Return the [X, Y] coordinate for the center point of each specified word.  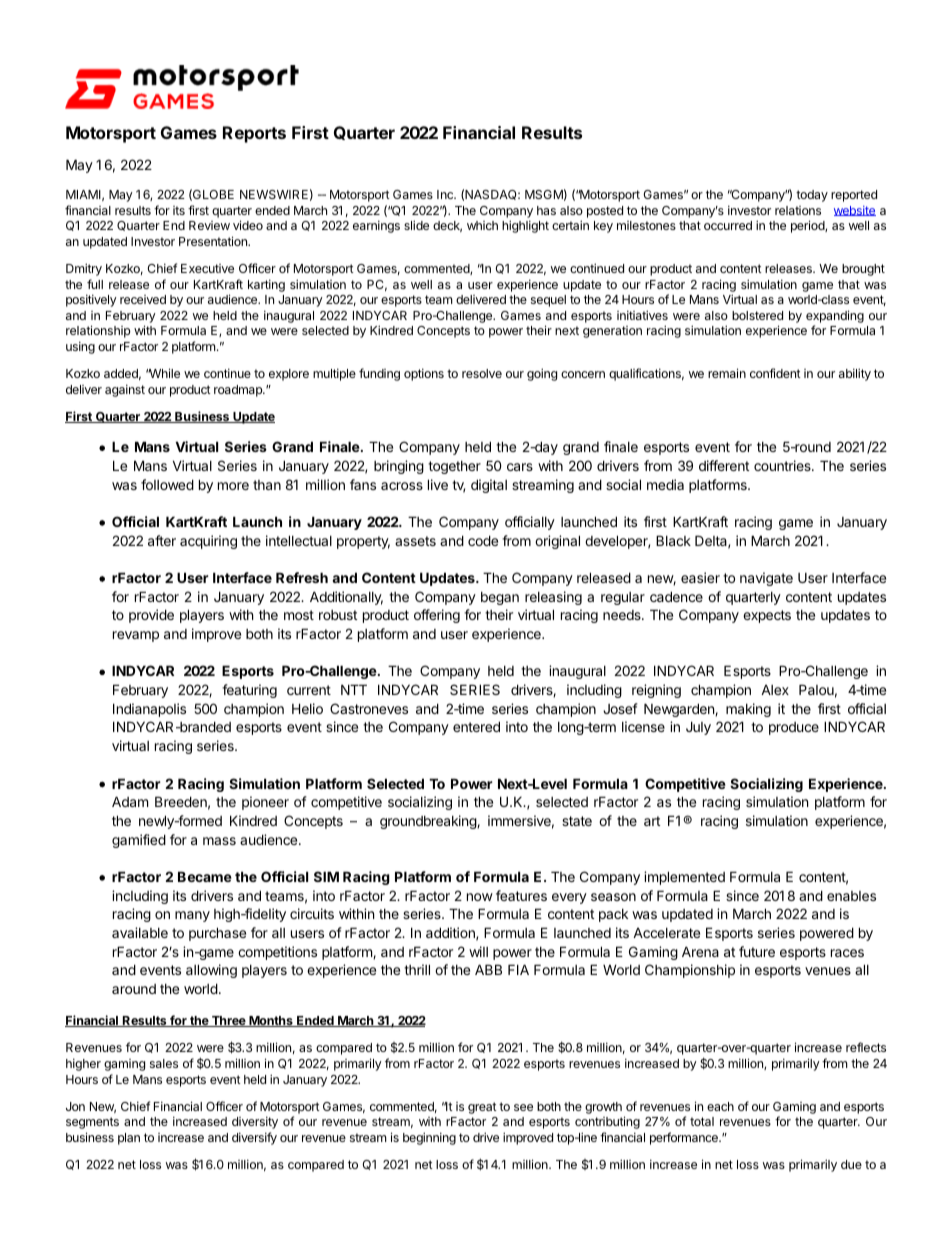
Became [205, 876]
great [482, 1108]
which [482, 225]
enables [851, 896]
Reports [254, 134]
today [812, 196]
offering [437, 616]
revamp [136, 636]
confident [775, 373]
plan [129, 1139]
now [480, 897]
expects [767, 616]
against [125, 390]
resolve [482, 373]
